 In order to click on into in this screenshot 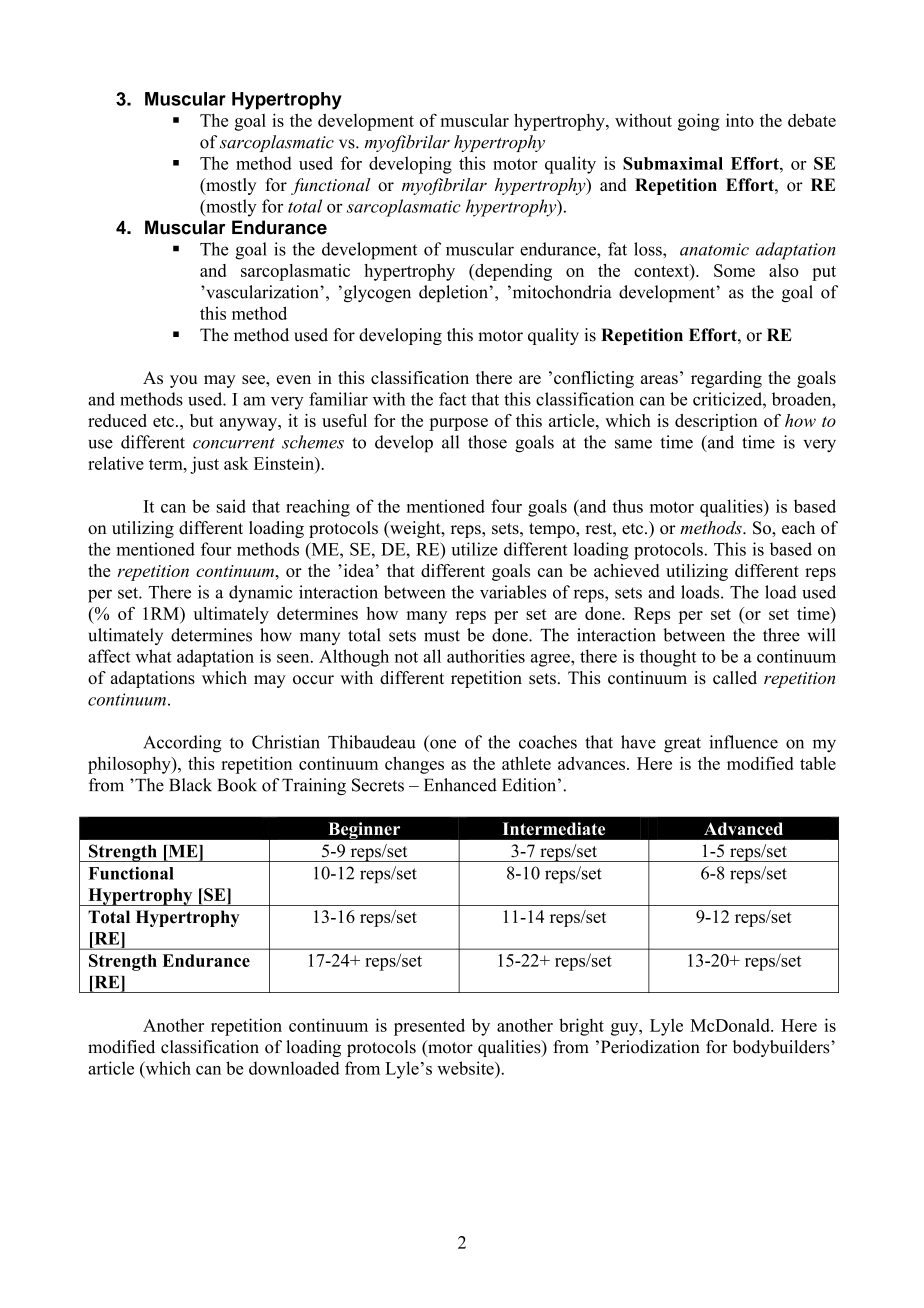, I will do `click(740, 120)`.
